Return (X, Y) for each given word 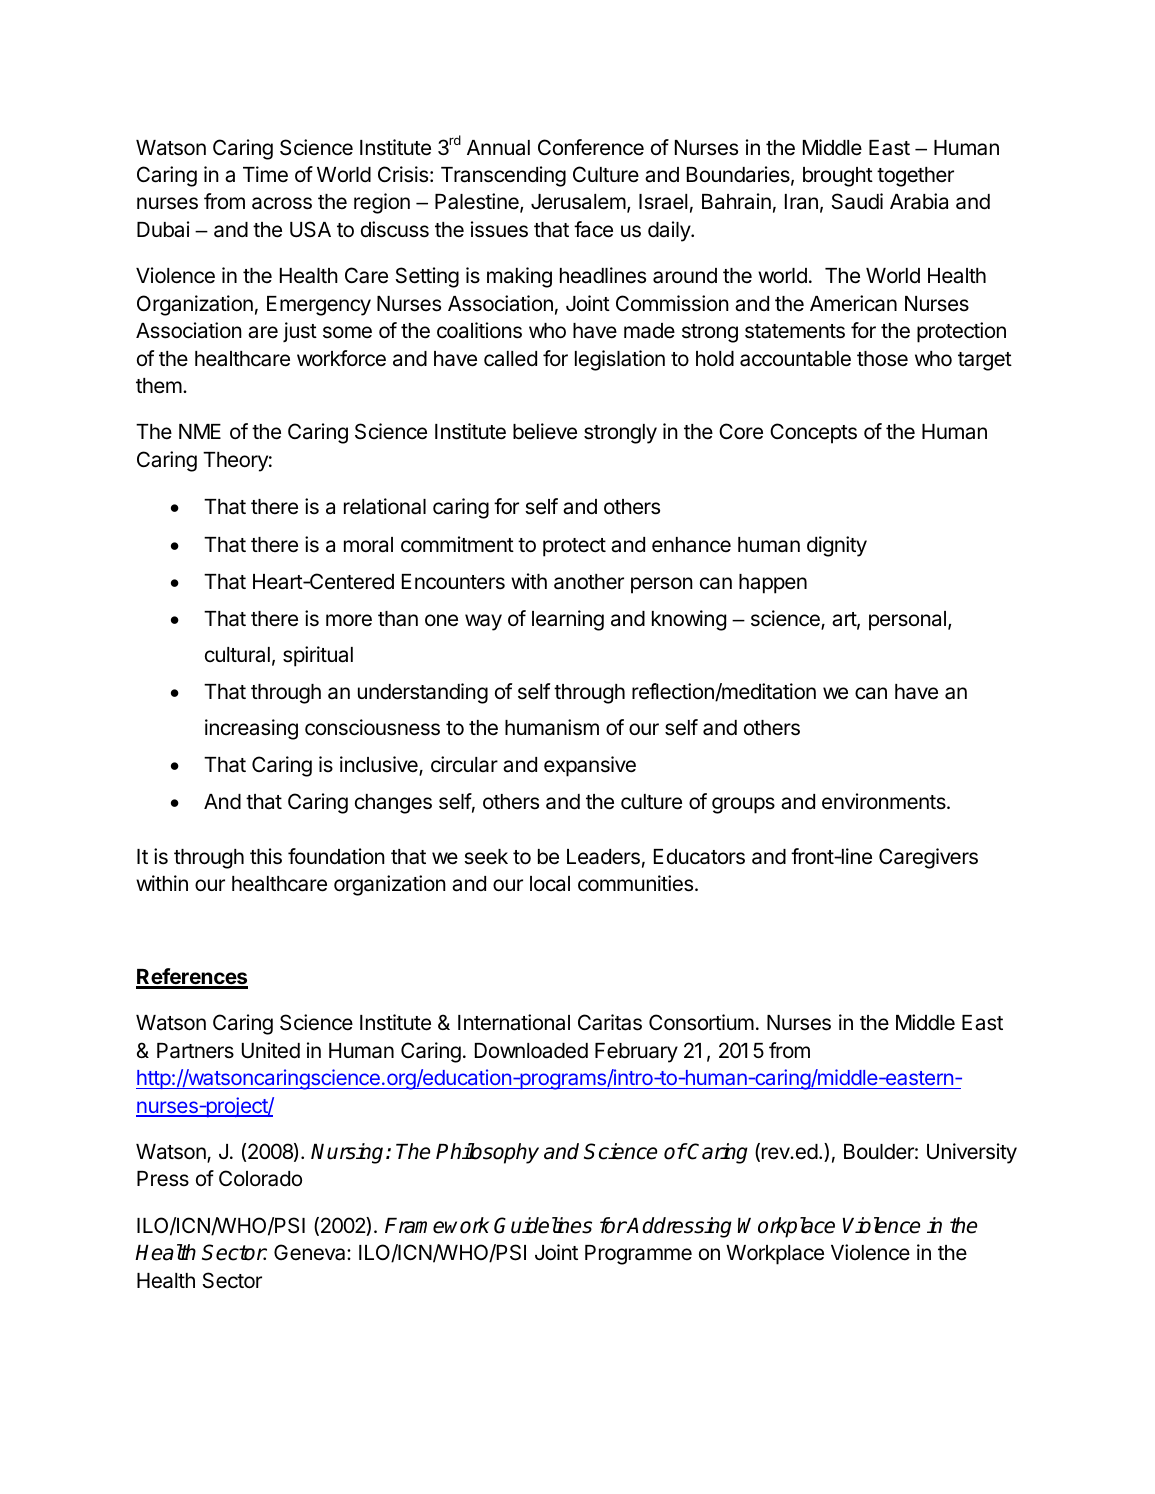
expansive (590, 766)
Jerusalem (578, 202)
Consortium (701, 1022)
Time (265, 174)
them (159, 386)
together (915, 177)
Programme (638, 1255)
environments (885, 801)
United (271, 1050)
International (514, 1022)
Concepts (813, 433)
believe (545, 431)
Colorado (260, 1178)
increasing (251, 729)
